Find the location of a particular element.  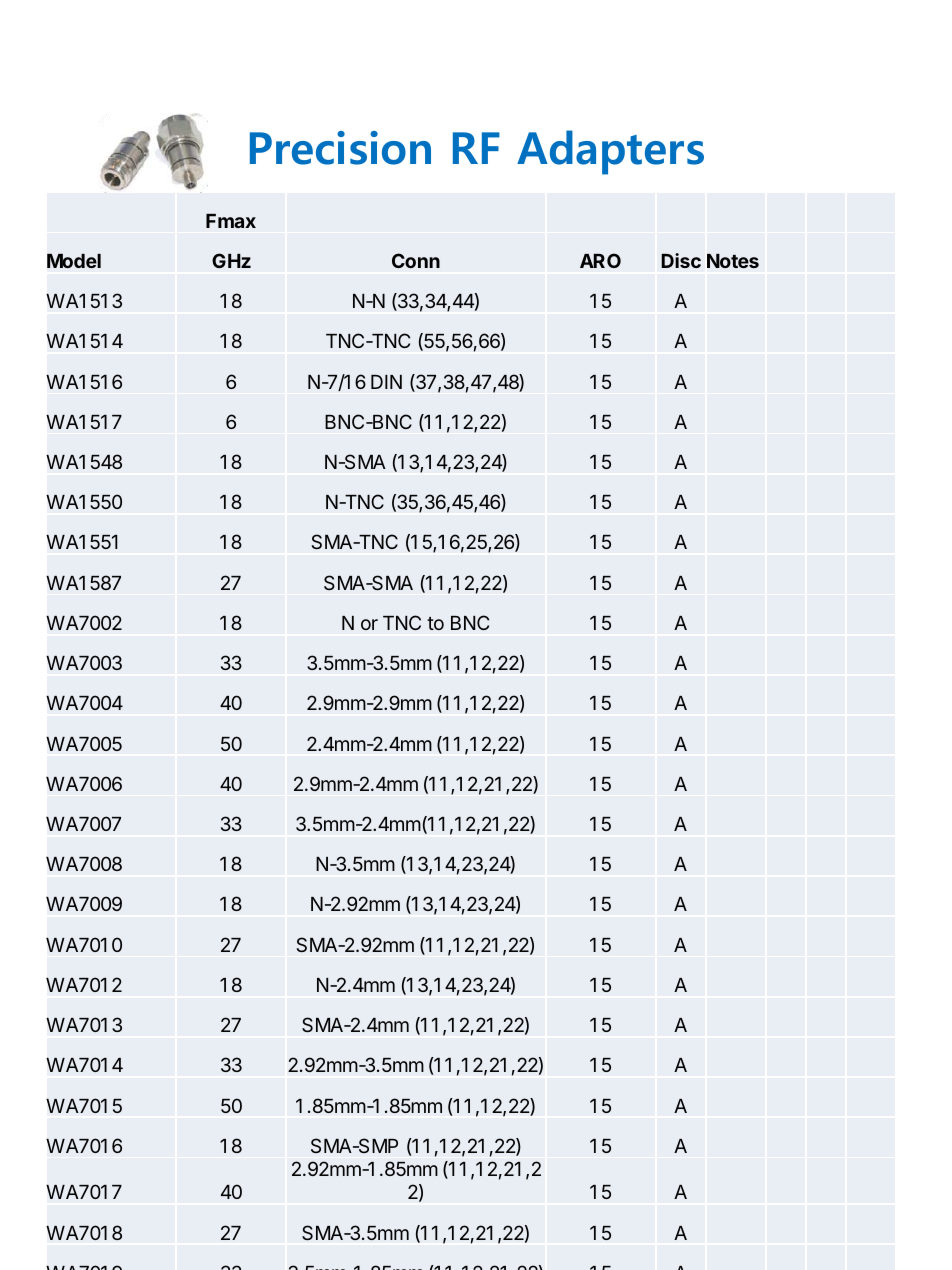

Model is located at coordinates (74, 261).
